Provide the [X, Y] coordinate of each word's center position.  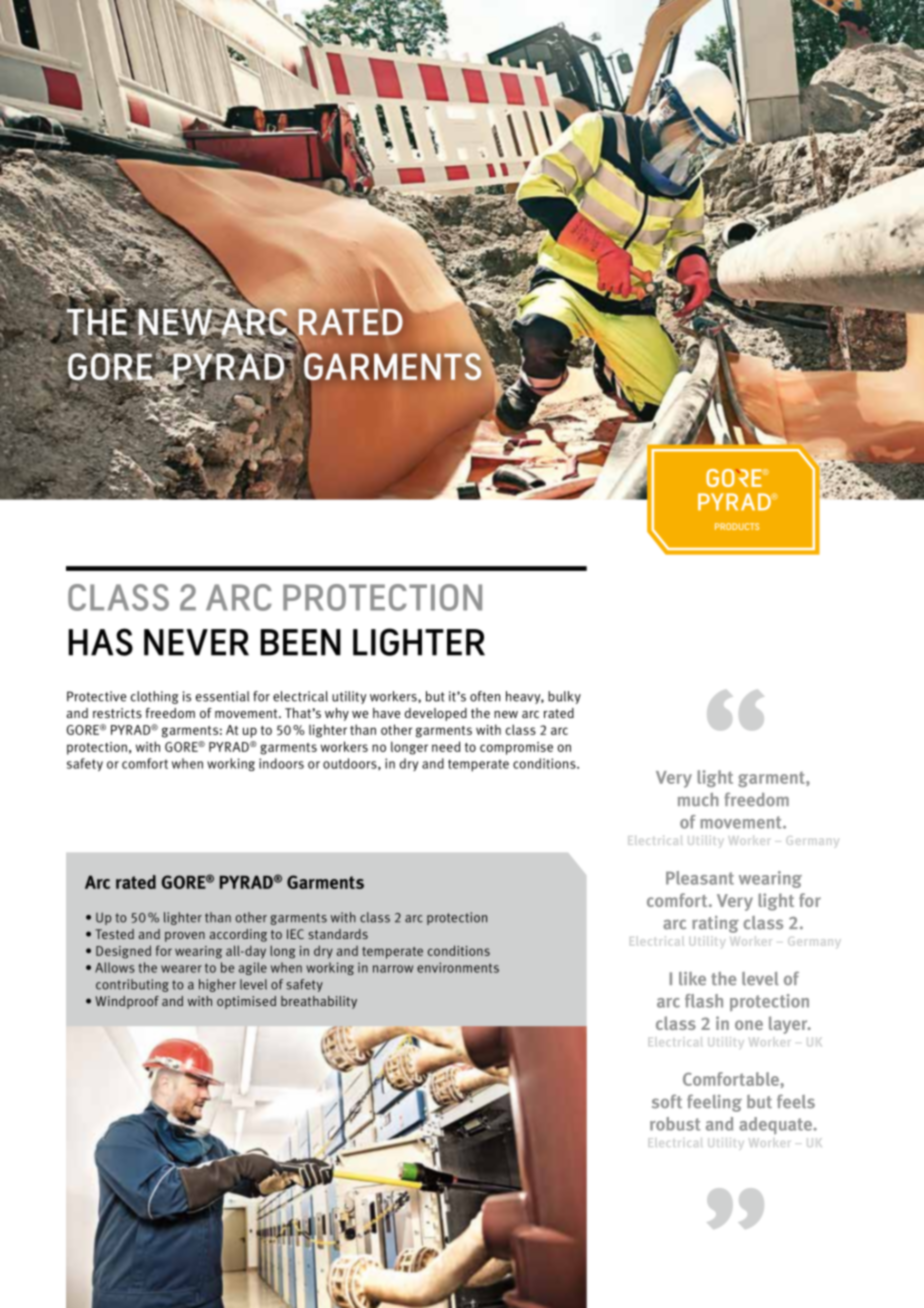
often [485, 696]
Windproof [127, 1002]
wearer [181, 969]
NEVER [196, 642]
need [446, 746]
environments [458, 967]
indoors [281, 763]
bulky [564, 697]
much [698, 800]
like [692, 979]
